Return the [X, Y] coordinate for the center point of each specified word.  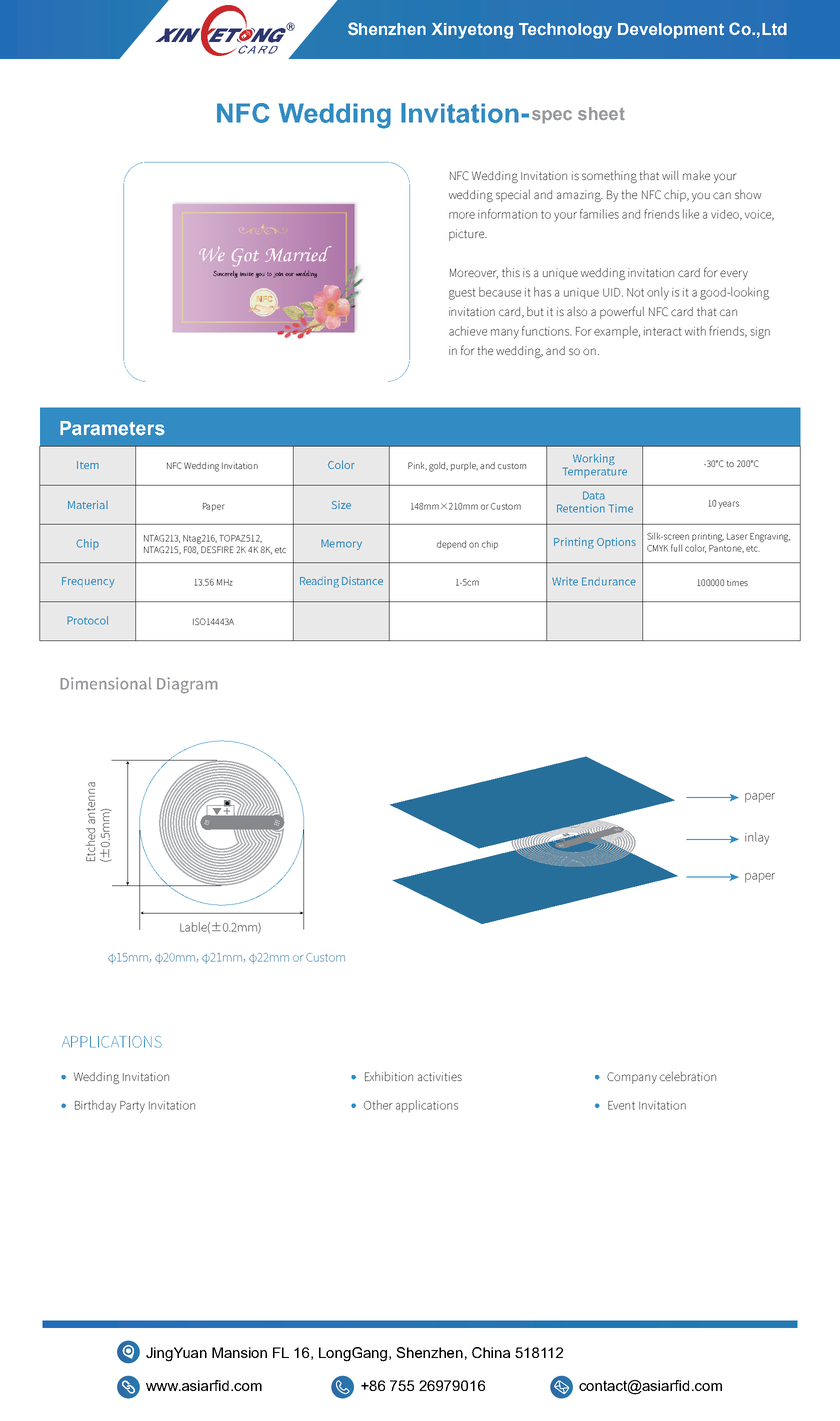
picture [467, 235]
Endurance [609, 581]
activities [440, 1076]
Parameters [112, 428]
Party [132, 1107]
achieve [468, 331]
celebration [688, 1076]
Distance [362, 581]
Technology [565, 31]
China [491, 1352]
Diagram [187, 685]
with [695, 331]
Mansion [239, 1352]
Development [671, 31]
